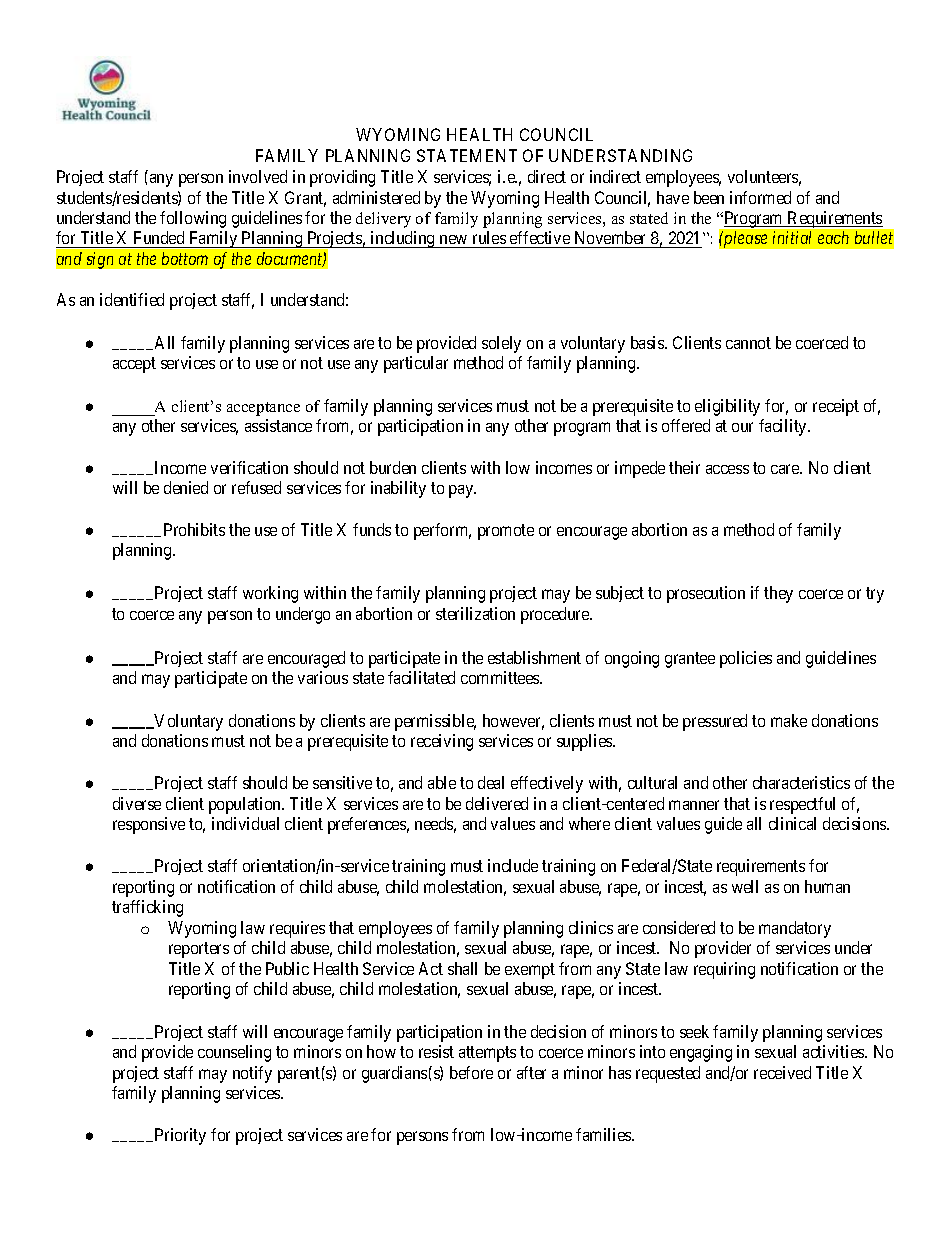  What do you see at coordinates (252, 1074) in the screenshot?
I see `notify` at bounding box center [252, 1074].
